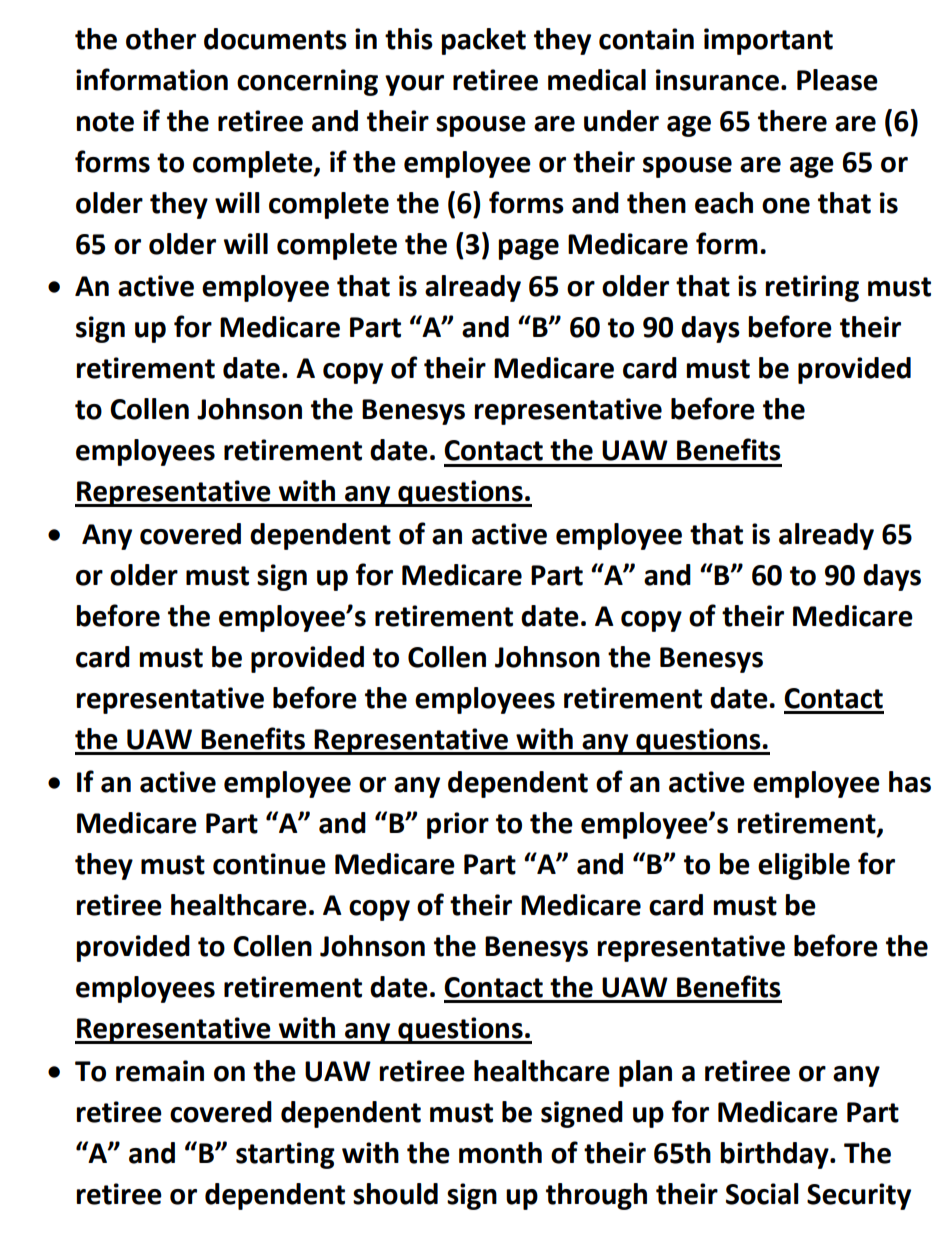 The image size is (952, 1233). I want to click on other, so click(161, 39).
